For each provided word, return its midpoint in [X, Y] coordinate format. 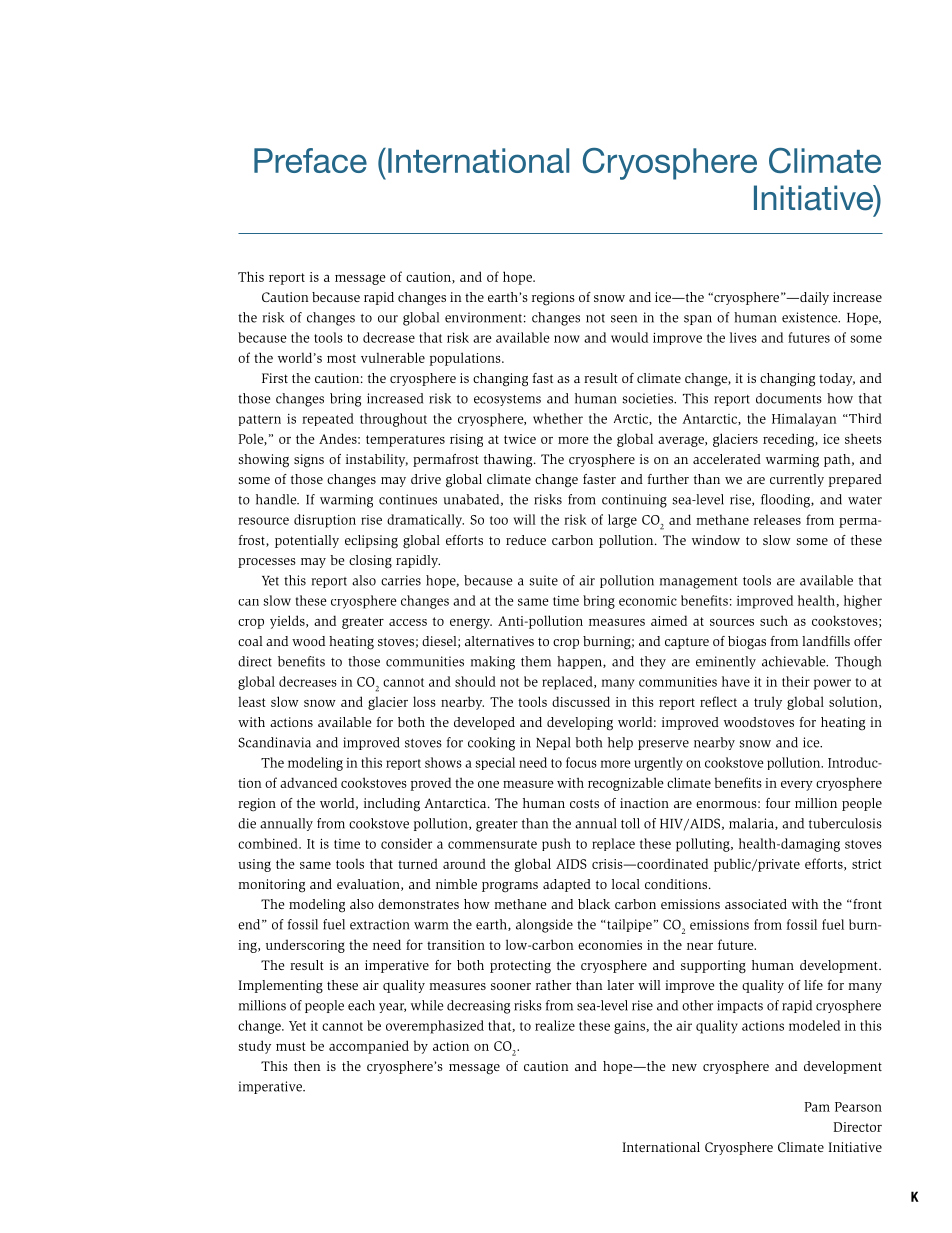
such [774, 620]
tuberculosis [845, 823]
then [307, 1066]
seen [624, 319]
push [556, 844]
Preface [310, 160]
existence [811, 317]
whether [558, 418]
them [536, 661]
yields [288, 622]
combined [269, 843]
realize [555, 1025]
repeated [328, 419]
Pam [817, 1107]
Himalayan [804, 420]
